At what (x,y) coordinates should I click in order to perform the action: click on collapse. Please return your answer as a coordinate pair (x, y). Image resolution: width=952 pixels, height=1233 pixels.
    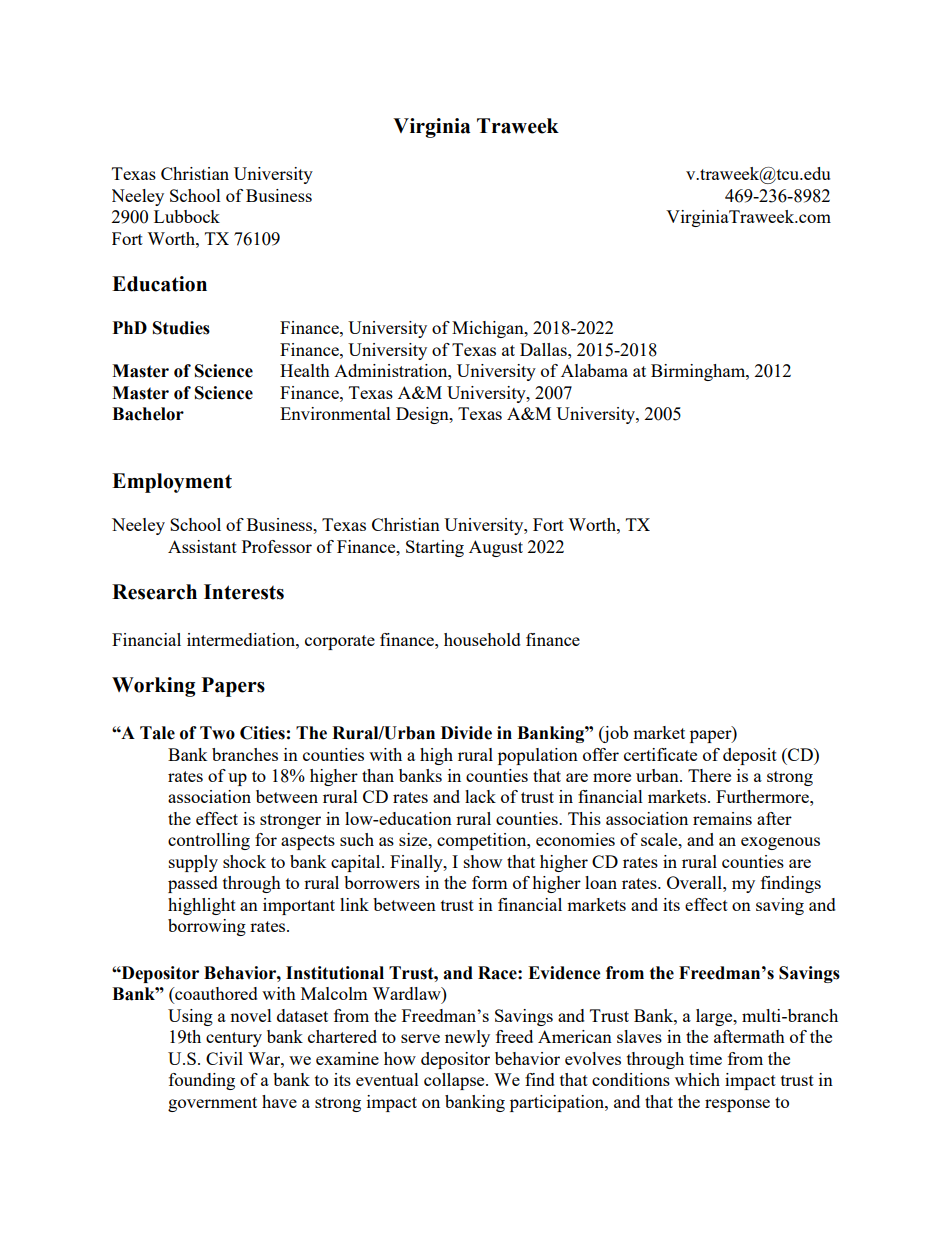
    Looking at the image, I should click on (455, 1081).
